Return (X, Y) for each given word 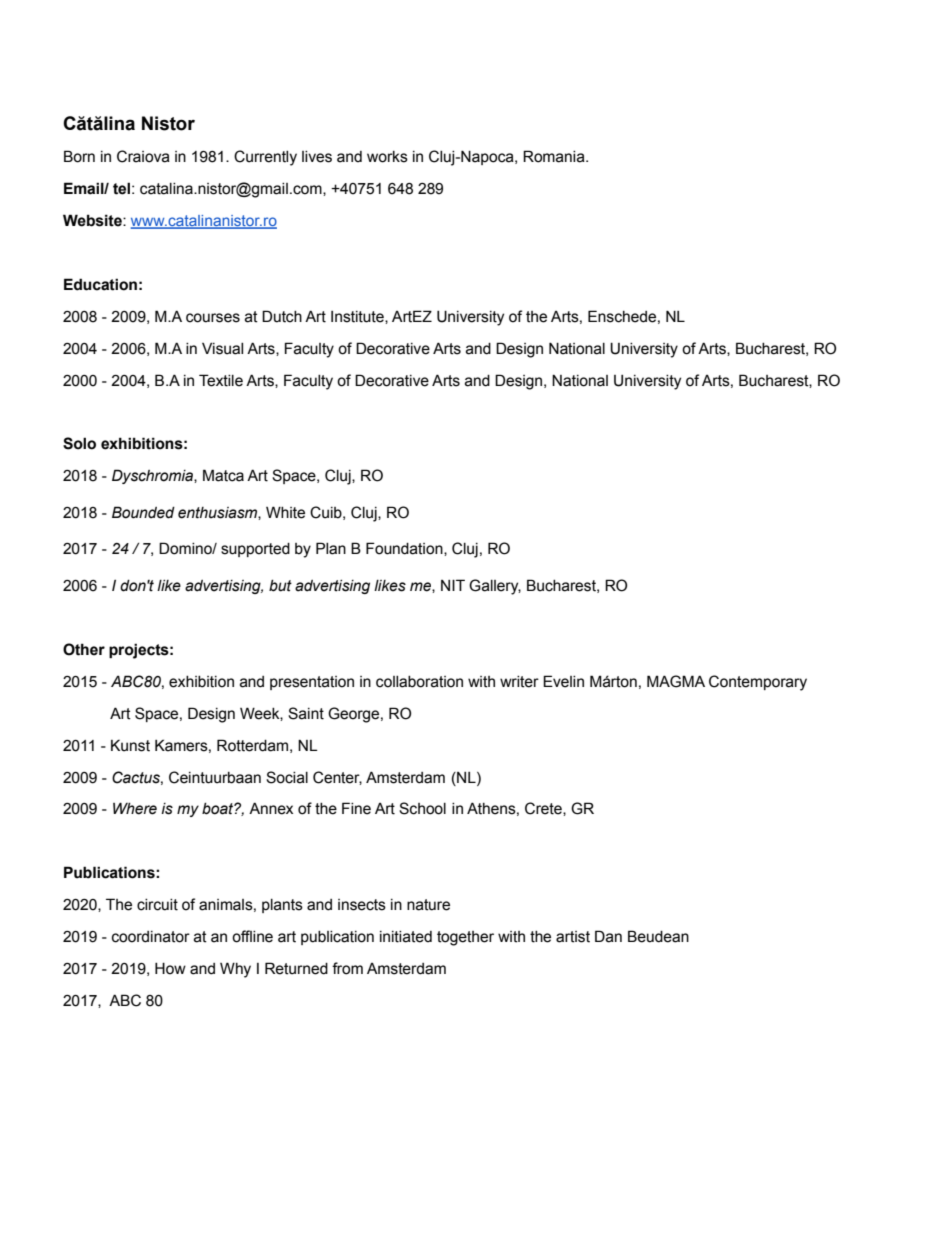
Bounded (143, 512)
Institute (358, 317)
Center (337, 778)
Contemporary (758, 683)
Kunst (130, 745)
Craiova (143, 156)
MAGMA (676, 681)
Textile (221, 380)
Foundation (405, 549)
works (387, 157)
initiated (406, 937)
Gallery (495, 587)
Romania (555, 156)
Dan (608, 936)
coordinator (151, 937)
